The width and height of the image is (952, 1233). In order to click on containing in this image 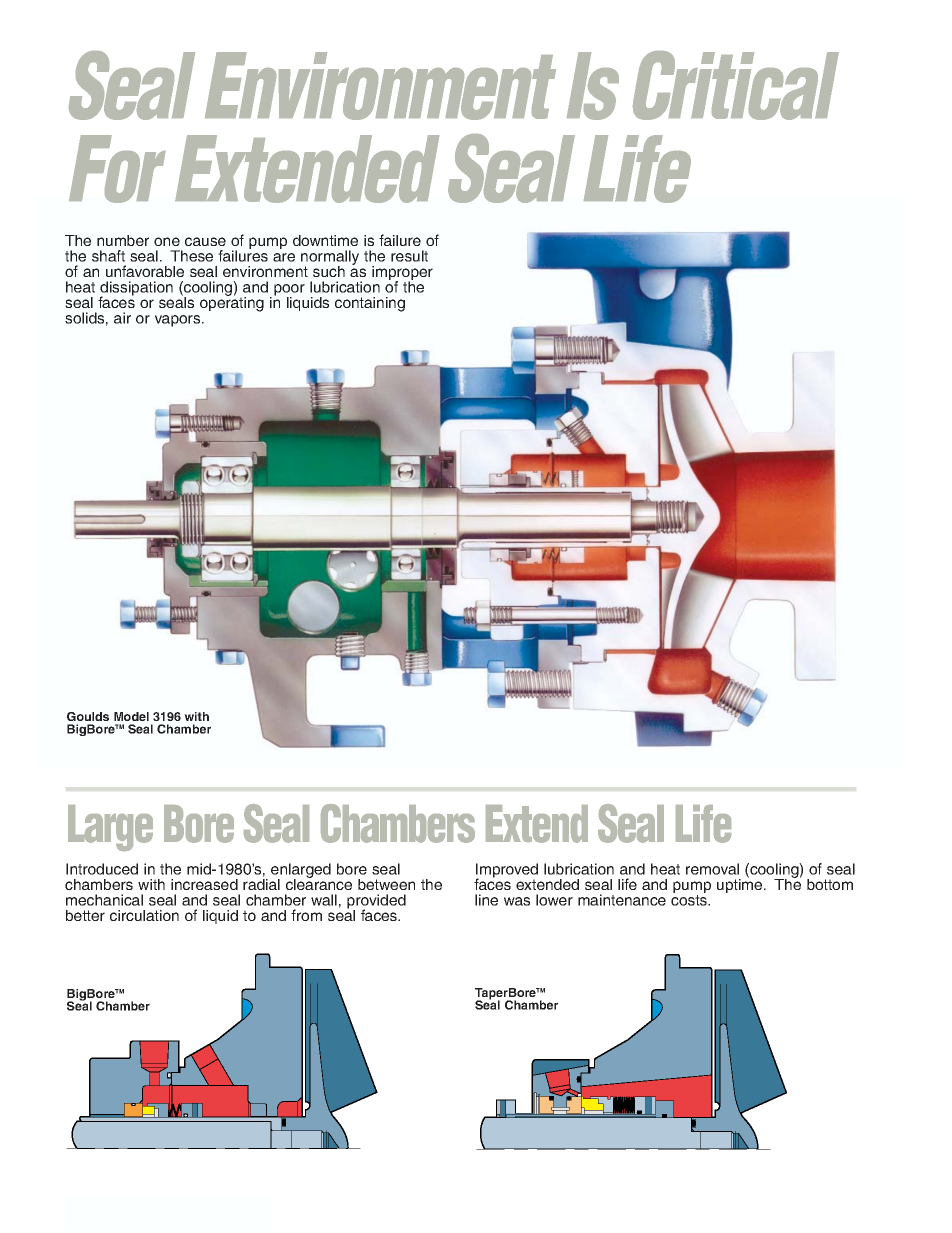, I will do `click(370, 304)`.
